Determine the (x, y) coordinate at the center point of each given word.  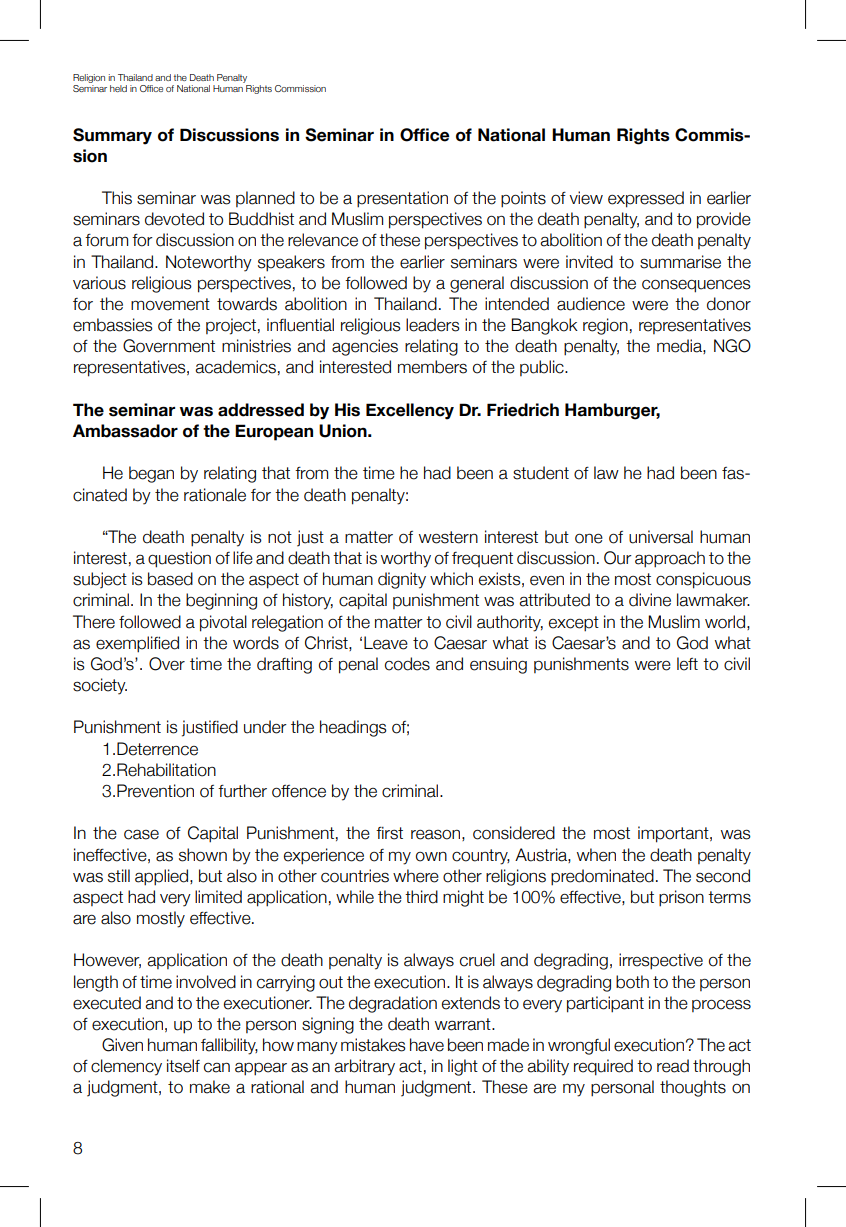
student (541, 473)
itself (183, 1066)
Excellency (410, 411)
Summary (112, 136)
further (242, 791)
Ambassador (125, 431)
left (687, 664)
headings (353, 728)
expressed (646, 199)
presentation (402, 199)
